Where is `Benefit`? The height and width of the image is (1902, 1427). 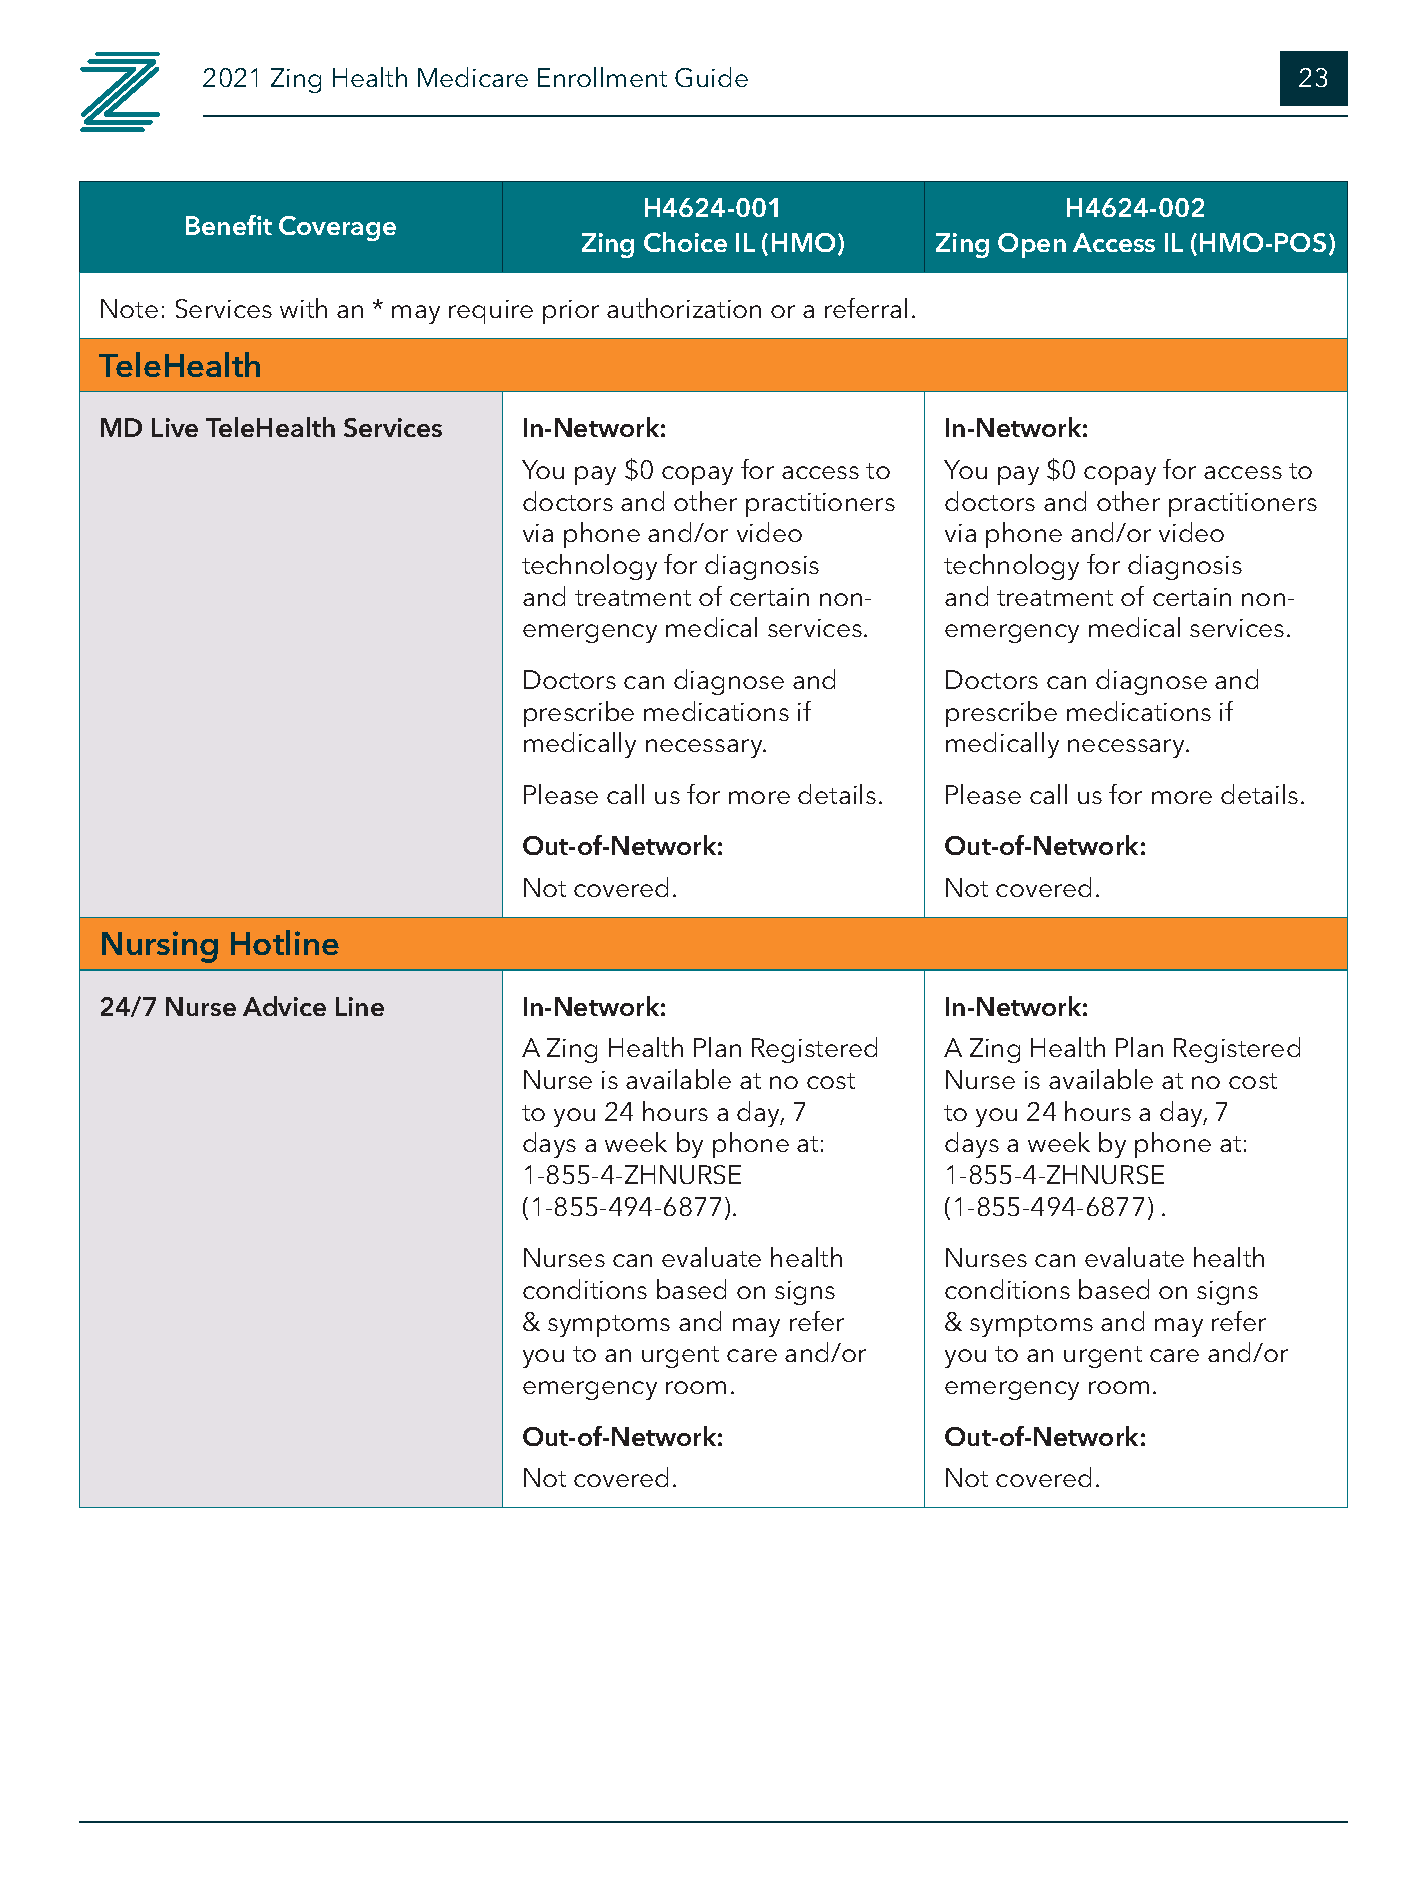 Benefit is located at coordinates (229, 225).
